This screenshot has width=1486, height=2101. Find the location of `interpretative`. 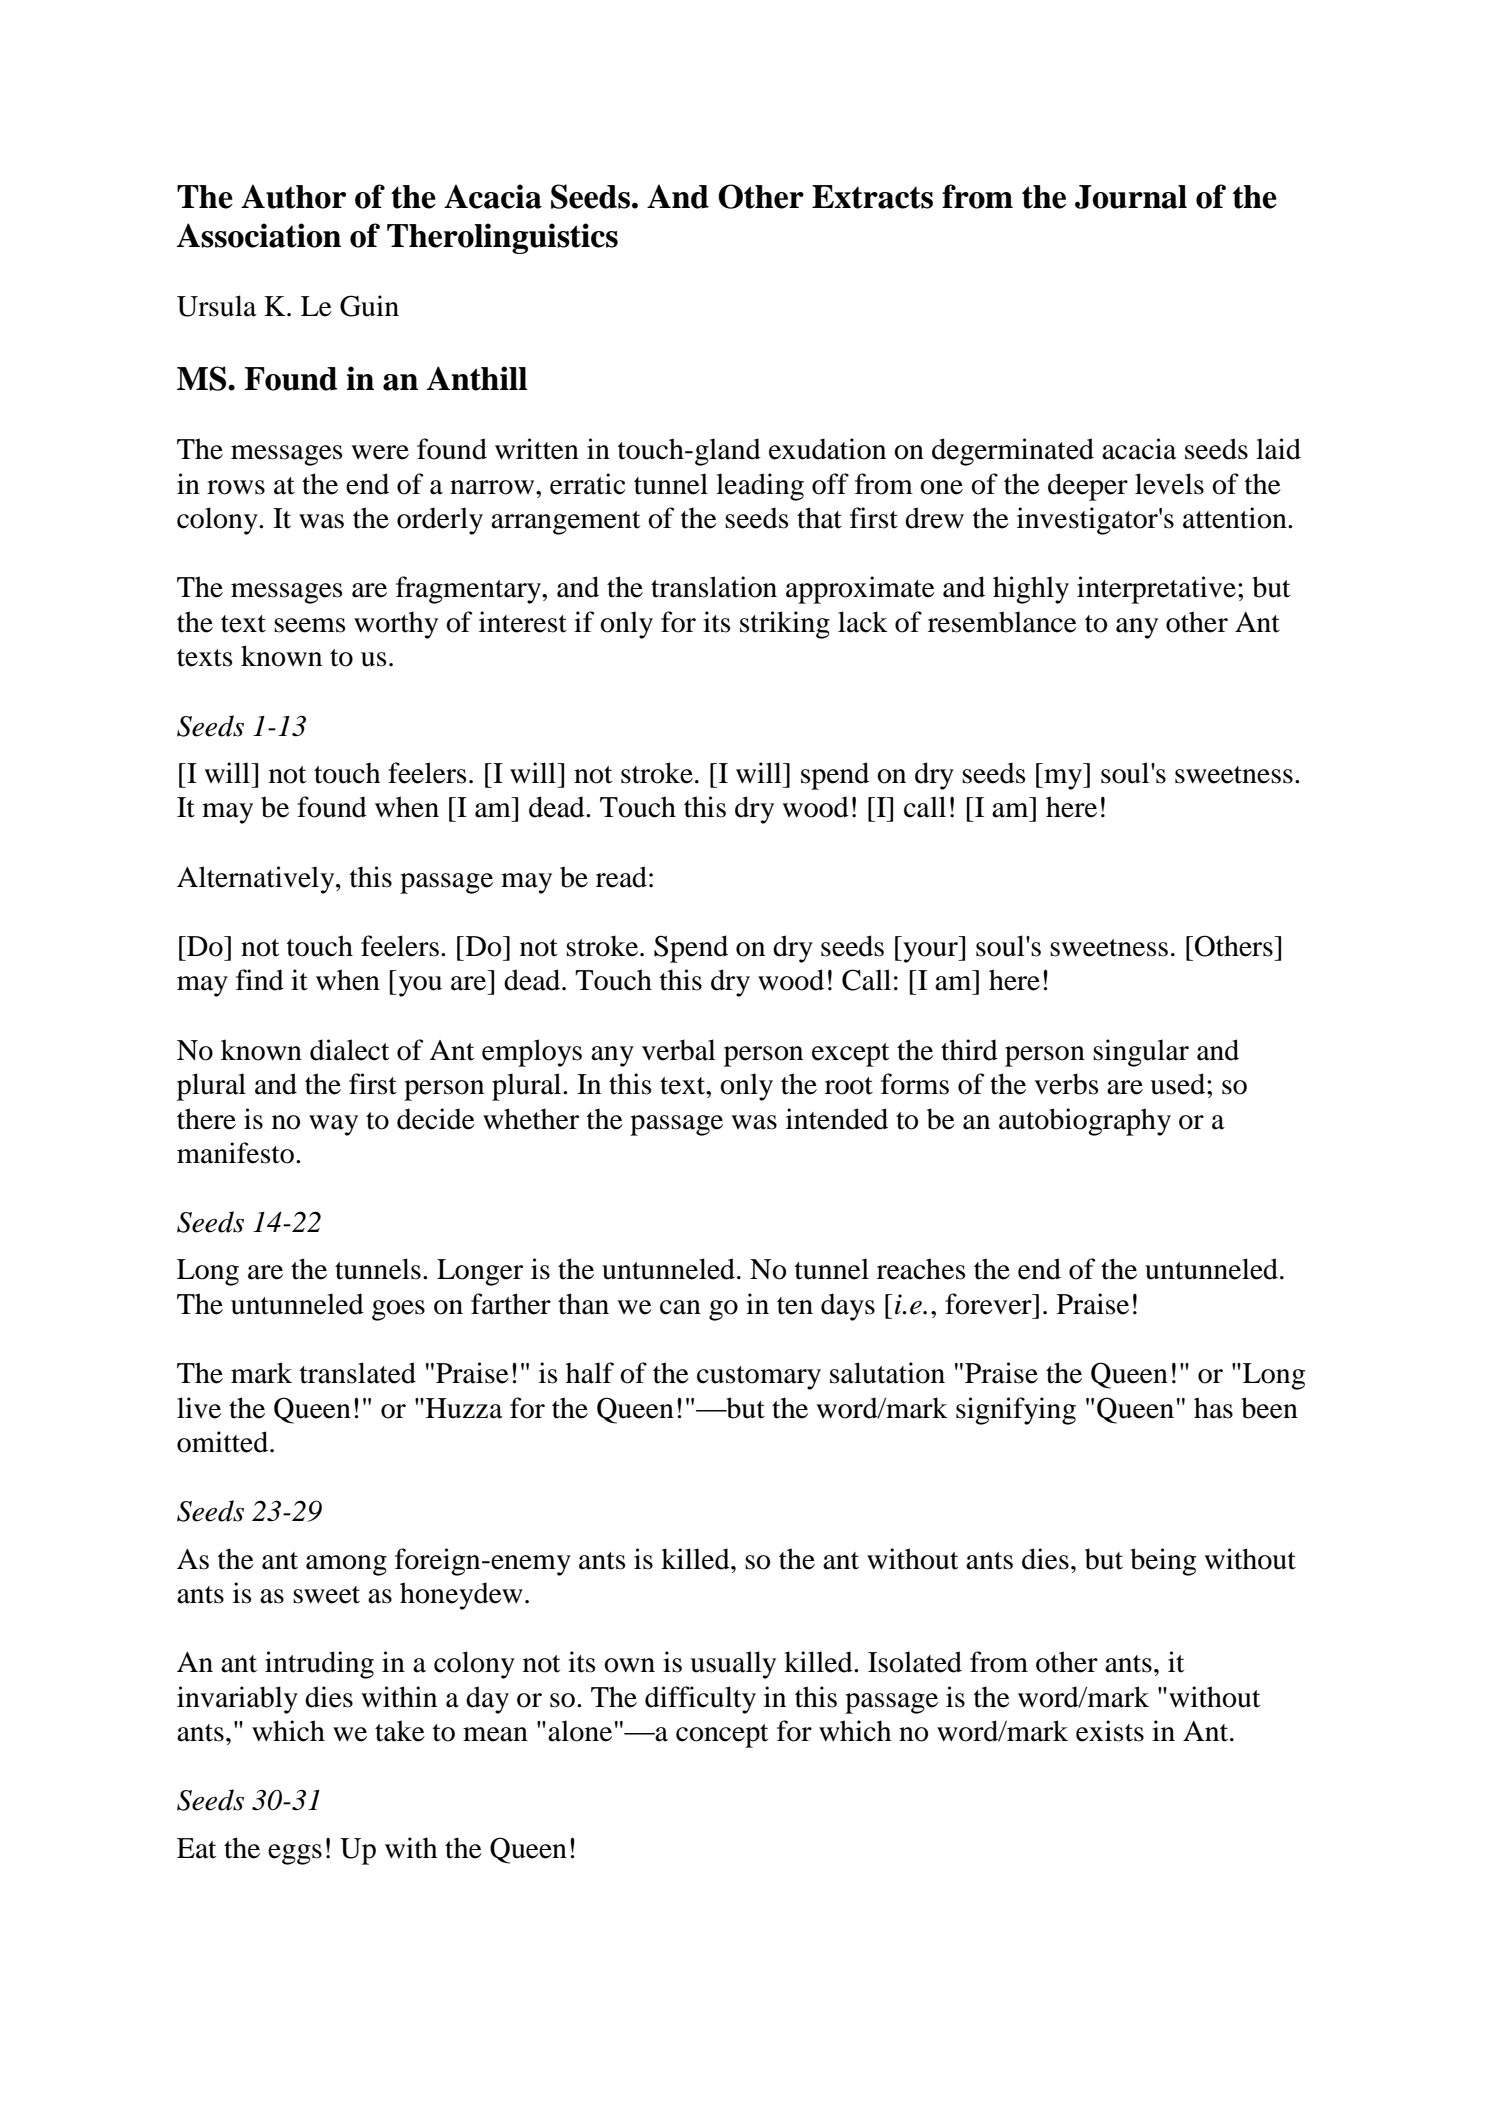

interpretative is located at coordinates (1156, 590).
